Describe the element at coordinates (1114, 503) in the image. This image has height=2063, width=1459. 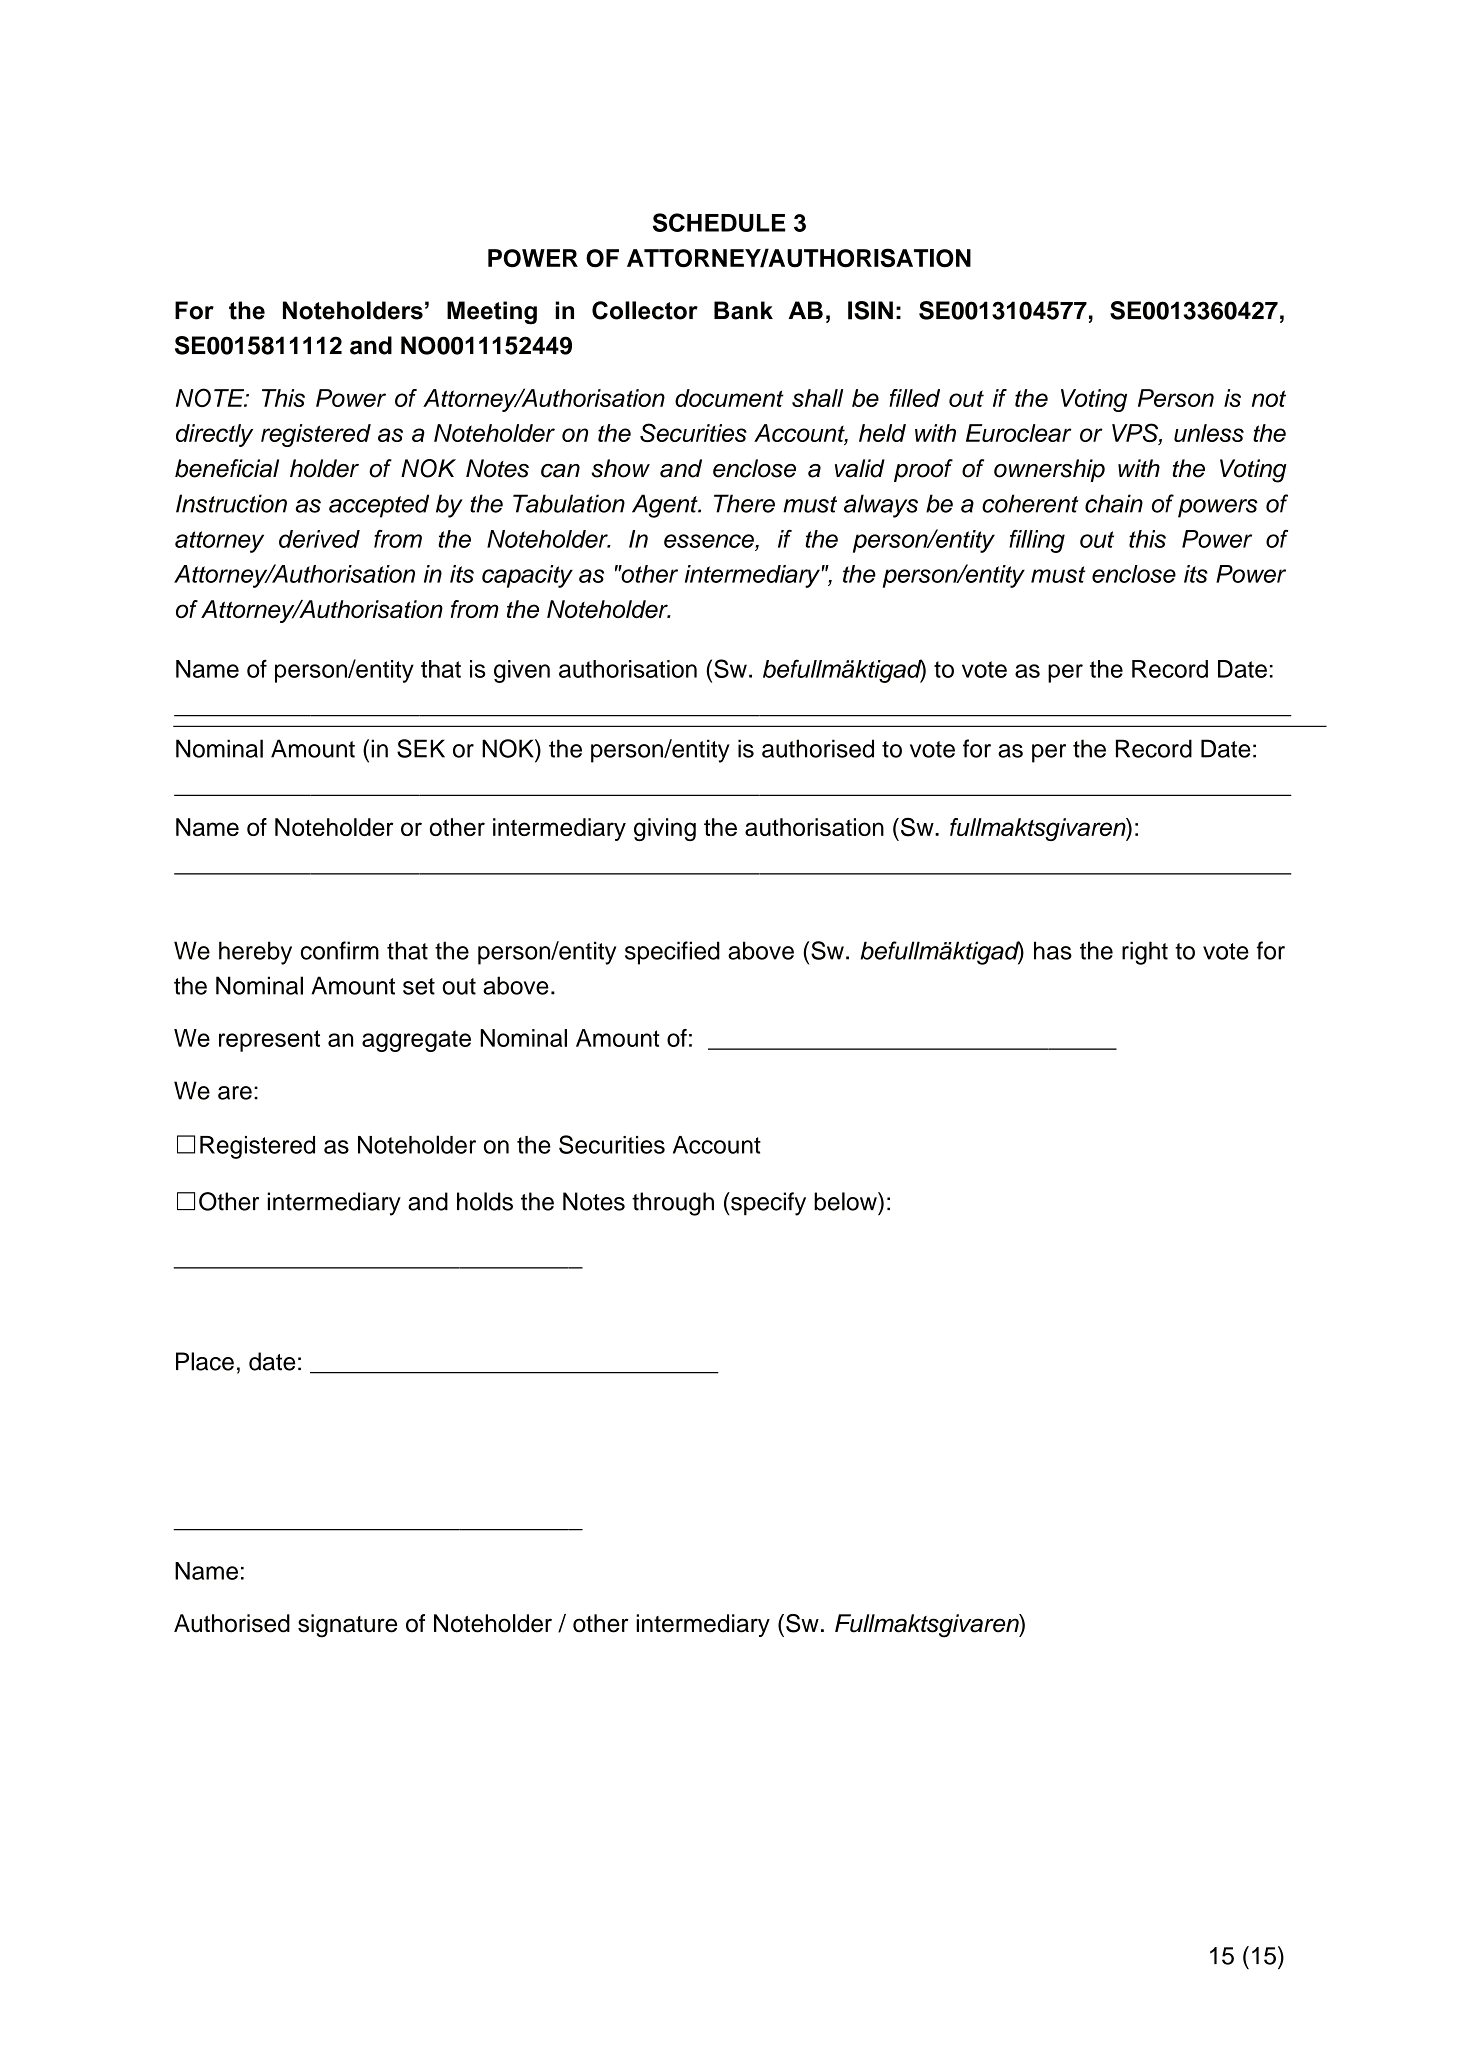
I see `chain` at that location.
